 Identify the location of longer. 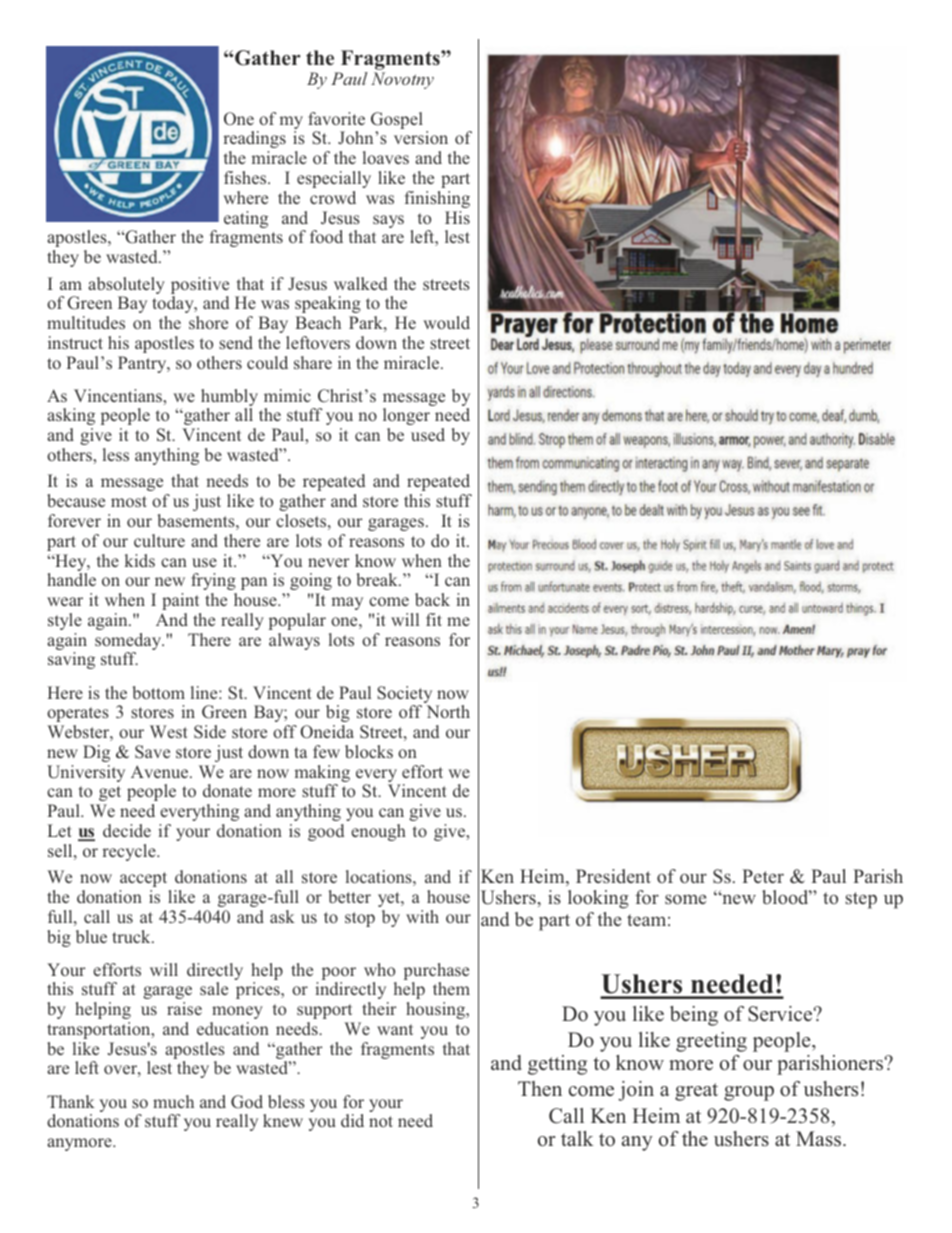
(406, 416).
